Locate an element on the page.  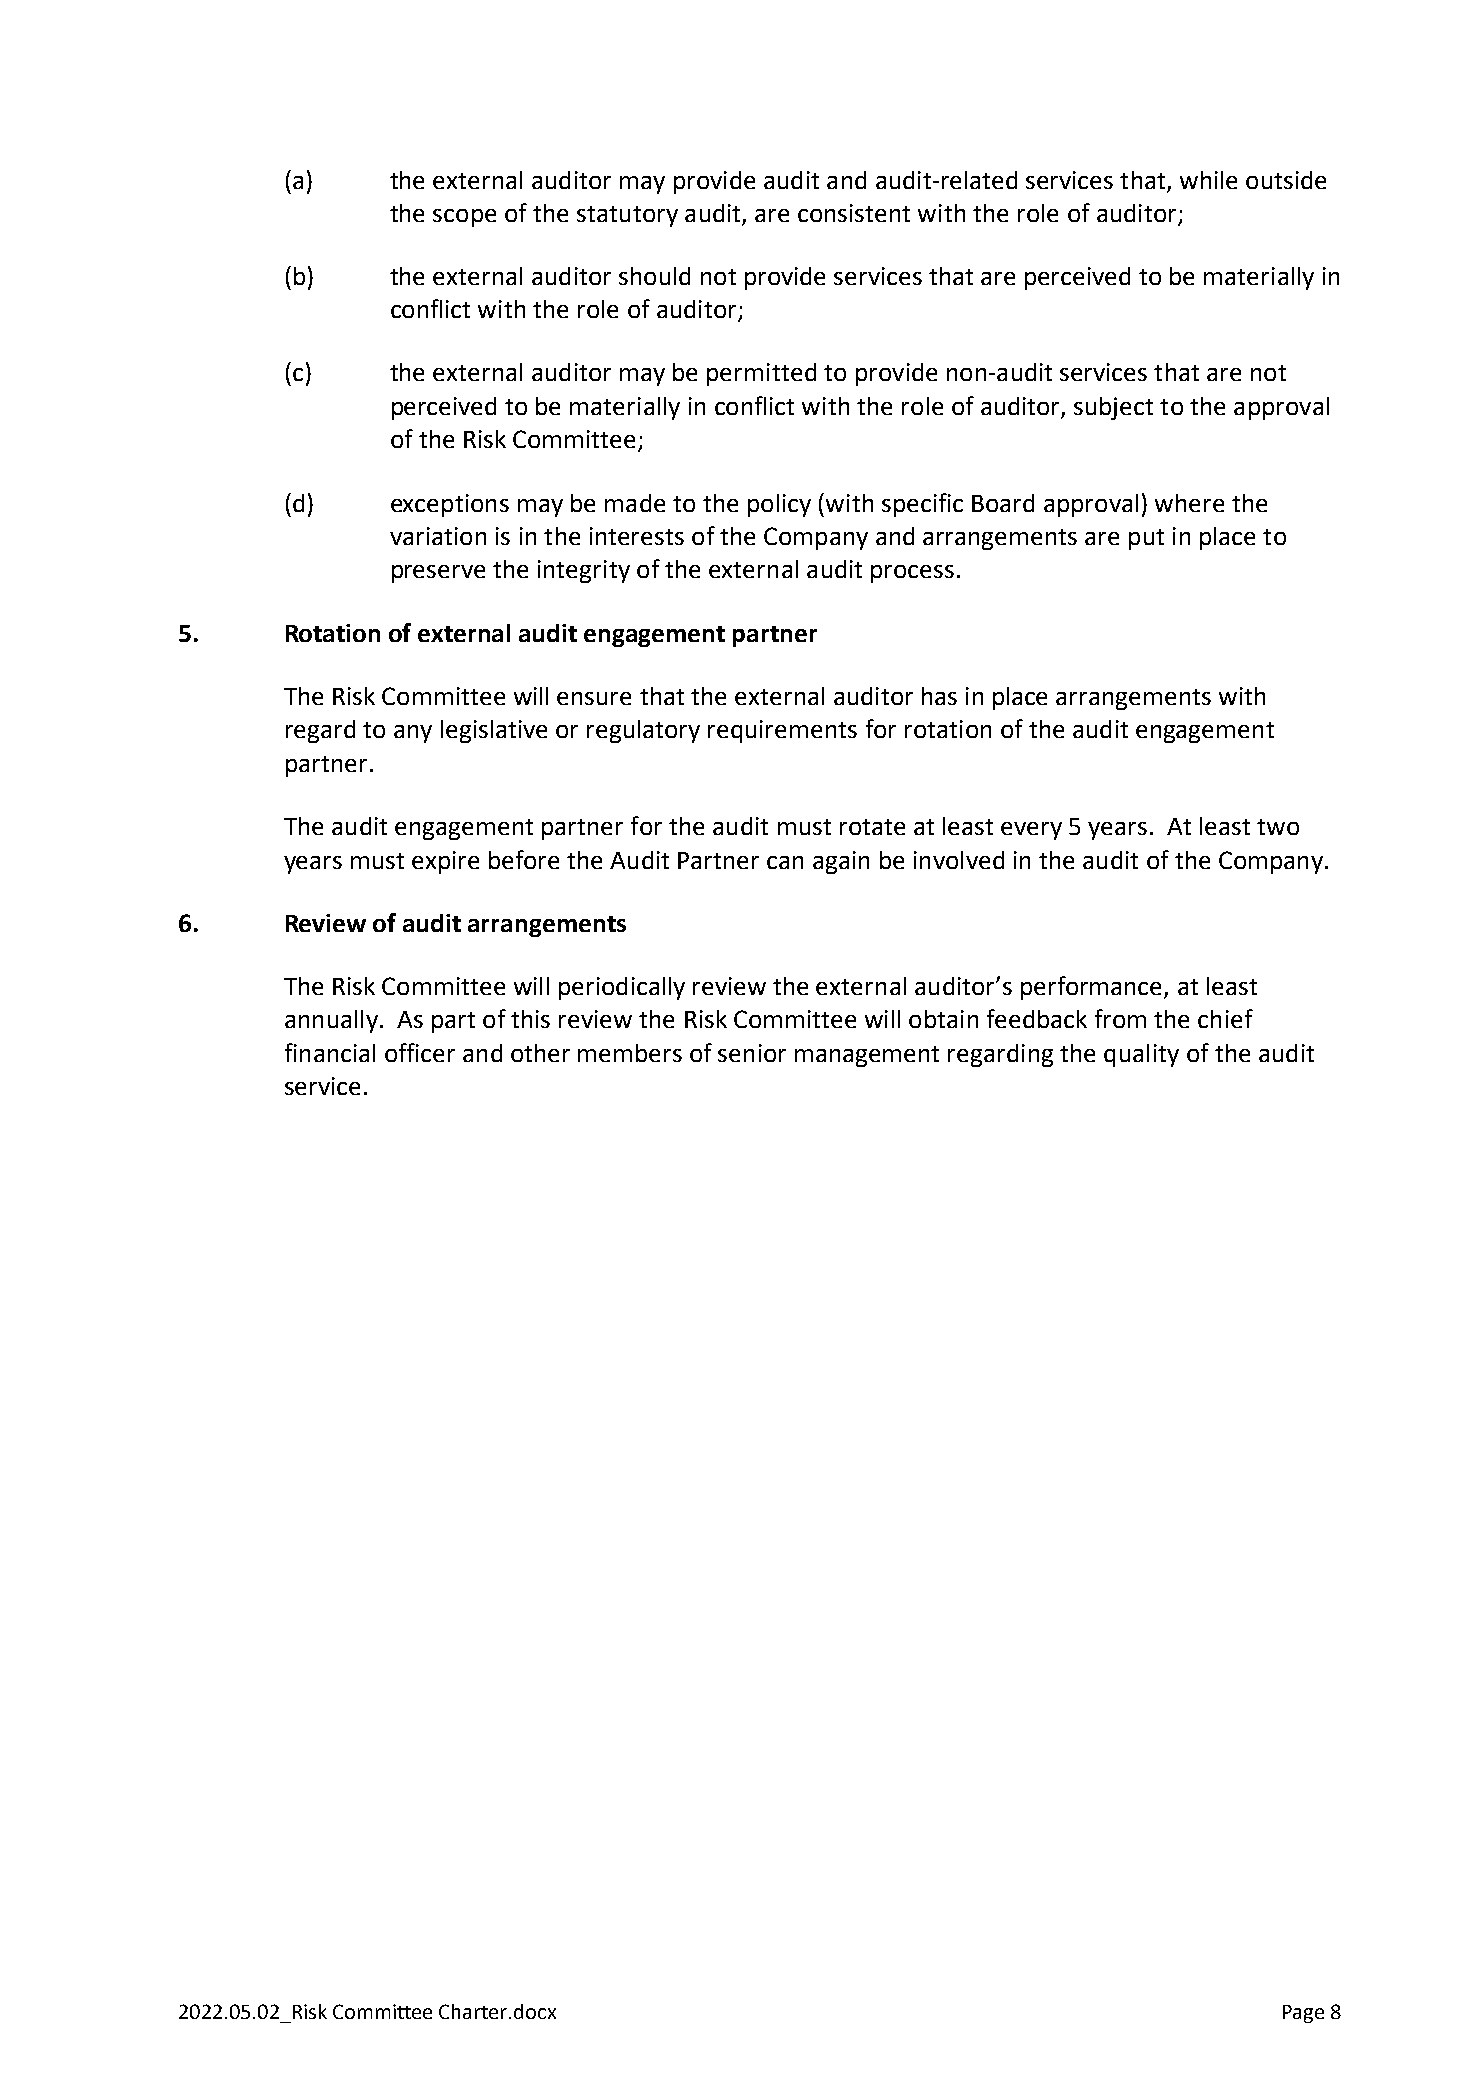
consistent is located at coordinates (854, 213).
